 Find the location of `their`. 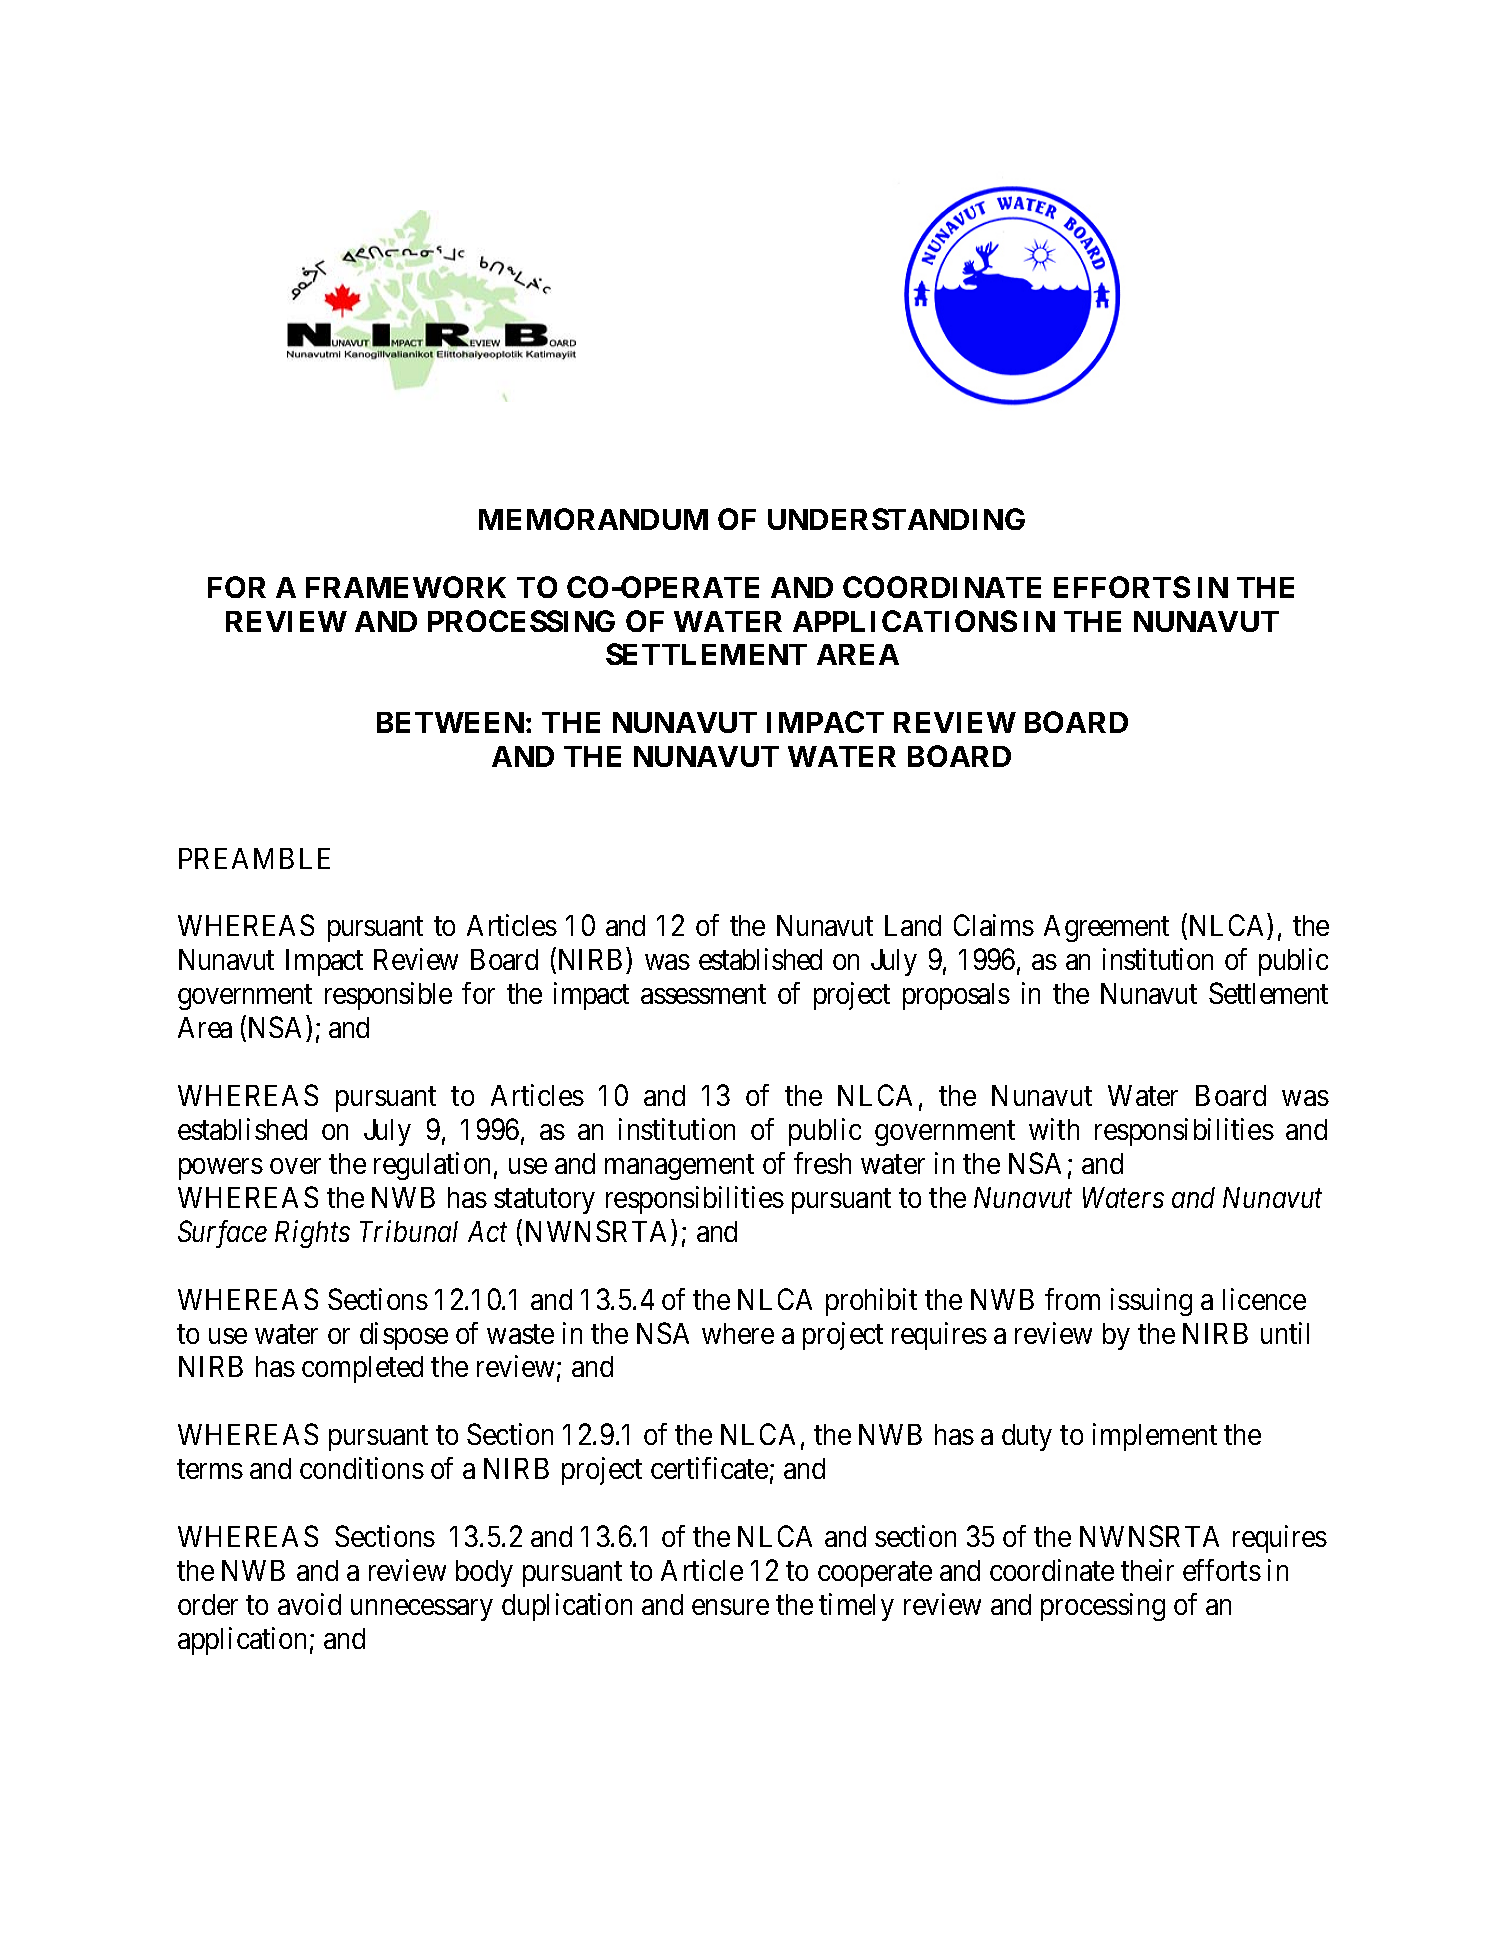

their is located at coordinates (1147, 1570).
